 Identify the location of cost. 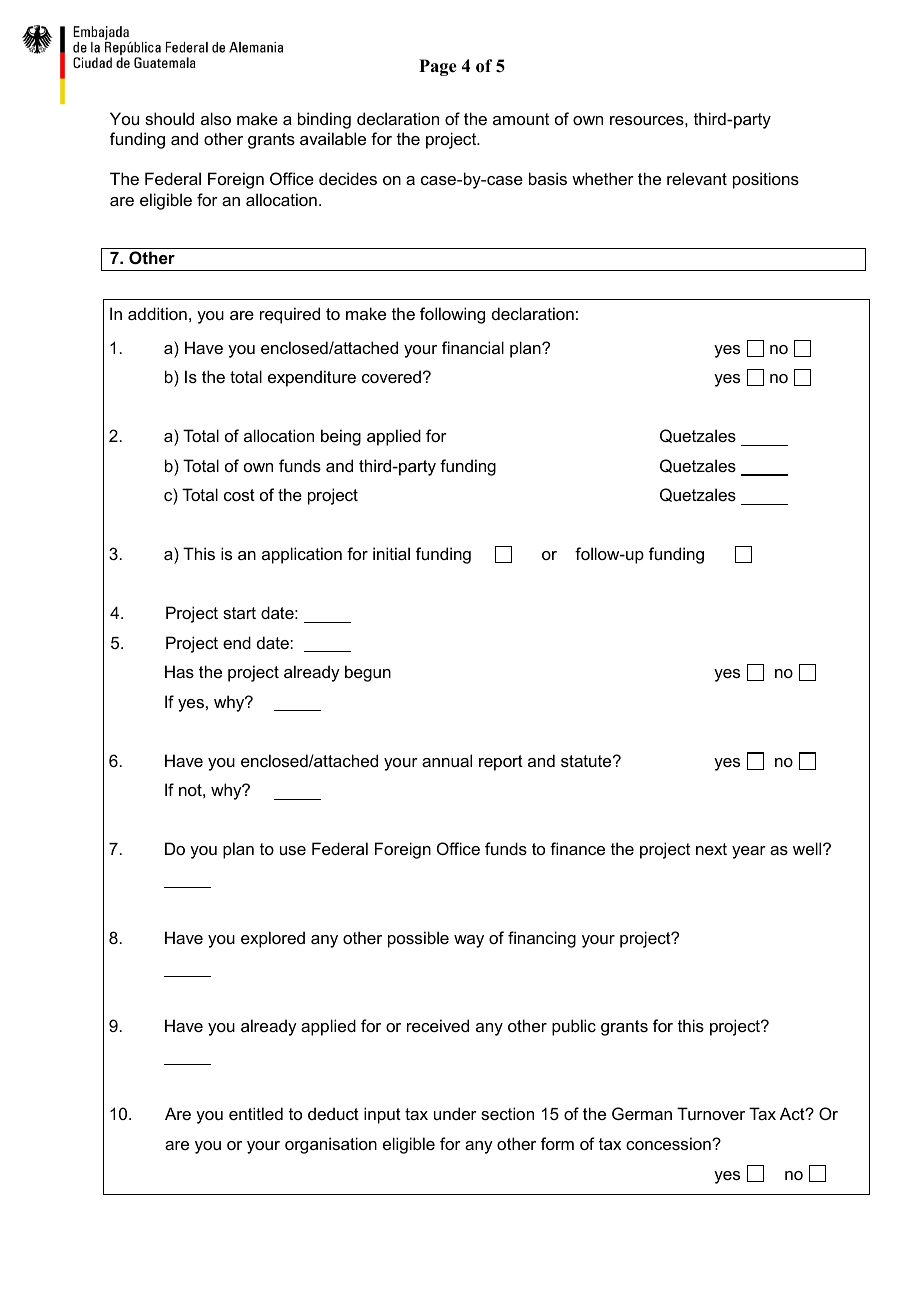
(239, 495).
